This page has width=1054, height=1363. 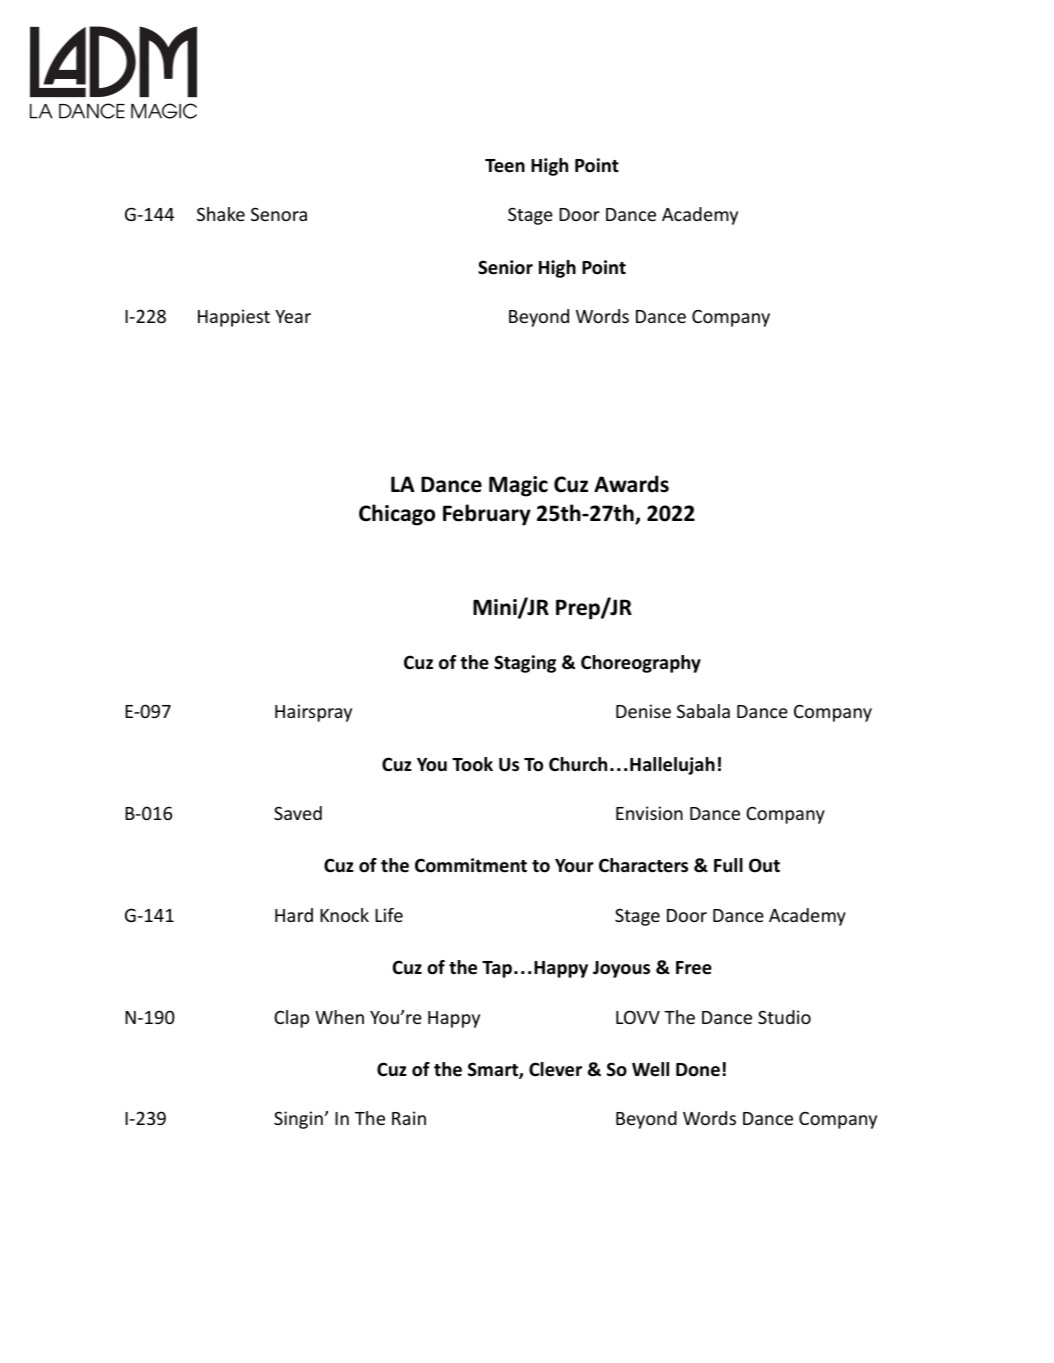 I want to click on Singin, so click(x=298, y=1120).
